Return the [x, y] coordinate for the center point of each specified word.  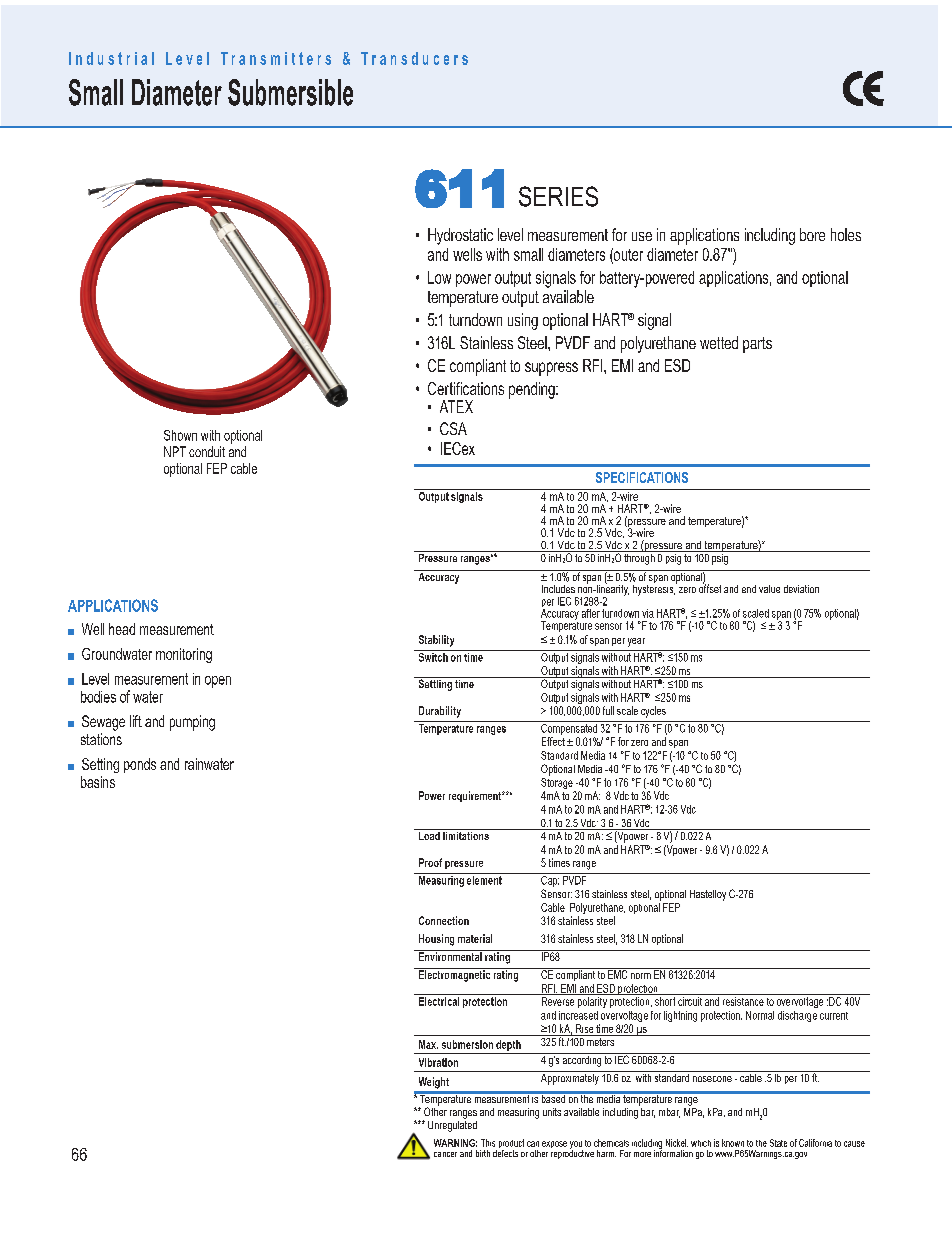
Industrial [111, 58]
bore [812, 234]
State [778, 1143]
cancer [445, 1154]
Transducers [414, 58]
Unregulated [452, 1125]
